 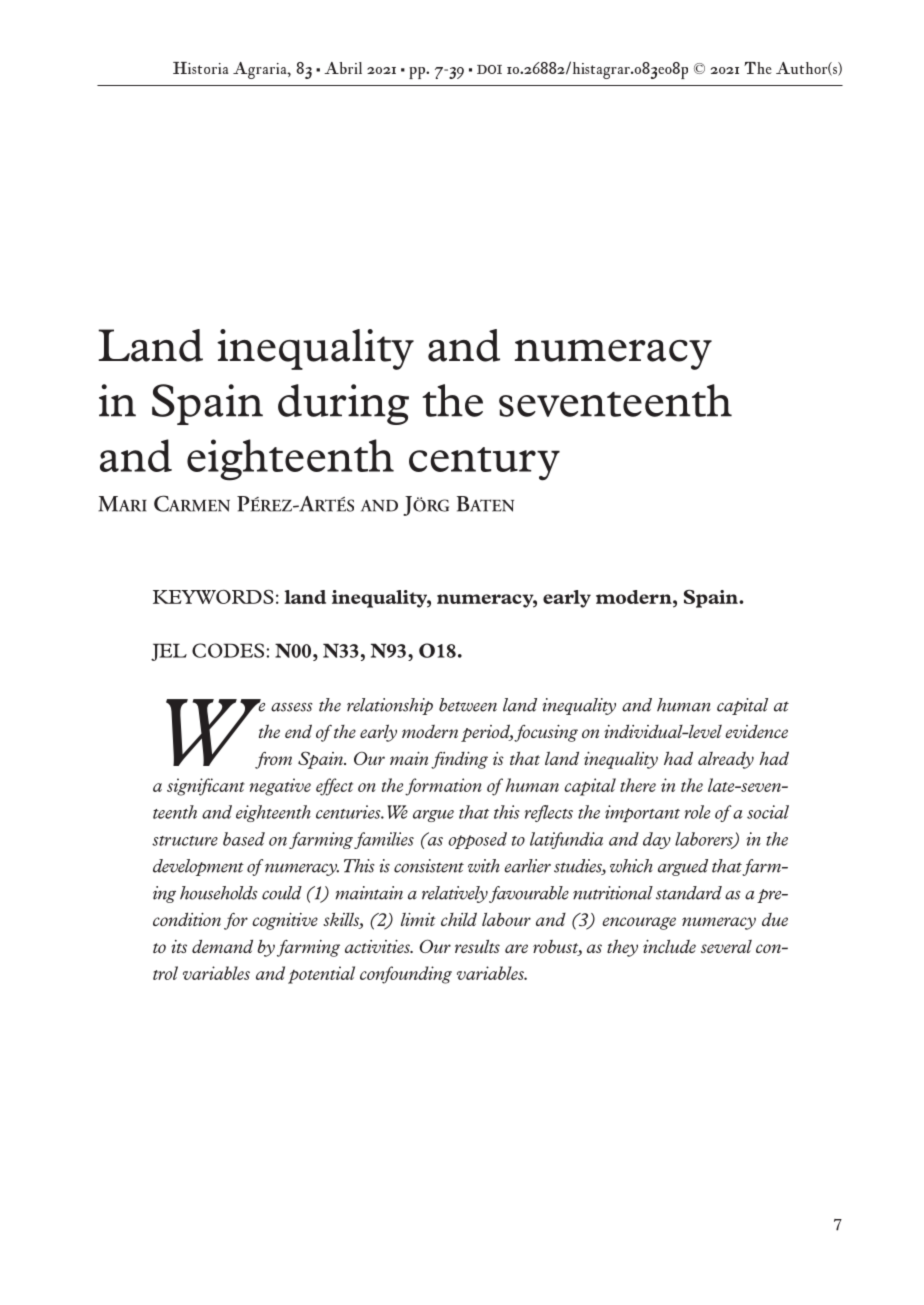 What do you see at coordinates (201, 68) in the screenshot?
I see `Historia` at bounding box center [201, 68].
